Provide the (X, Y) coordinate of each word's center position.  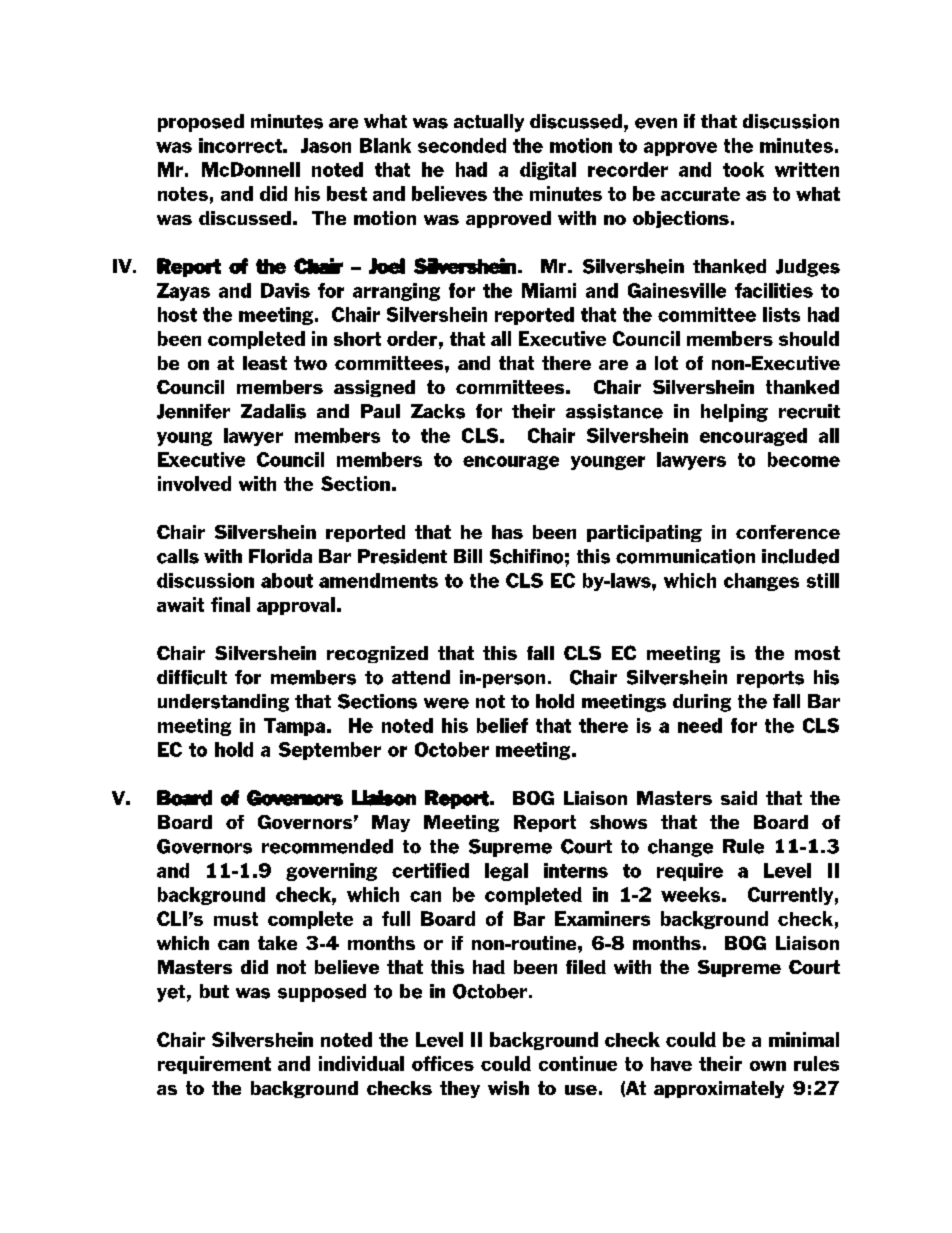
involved (194, 483)
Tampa (294, 727)
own (768, 1066)
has (507, 532)
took (743, 169)
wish (508, 1088)
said (739, 798)
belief (502, 725)
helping (734, 413)
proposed (201, 123)
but (214, 991)
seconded (462, 145)
